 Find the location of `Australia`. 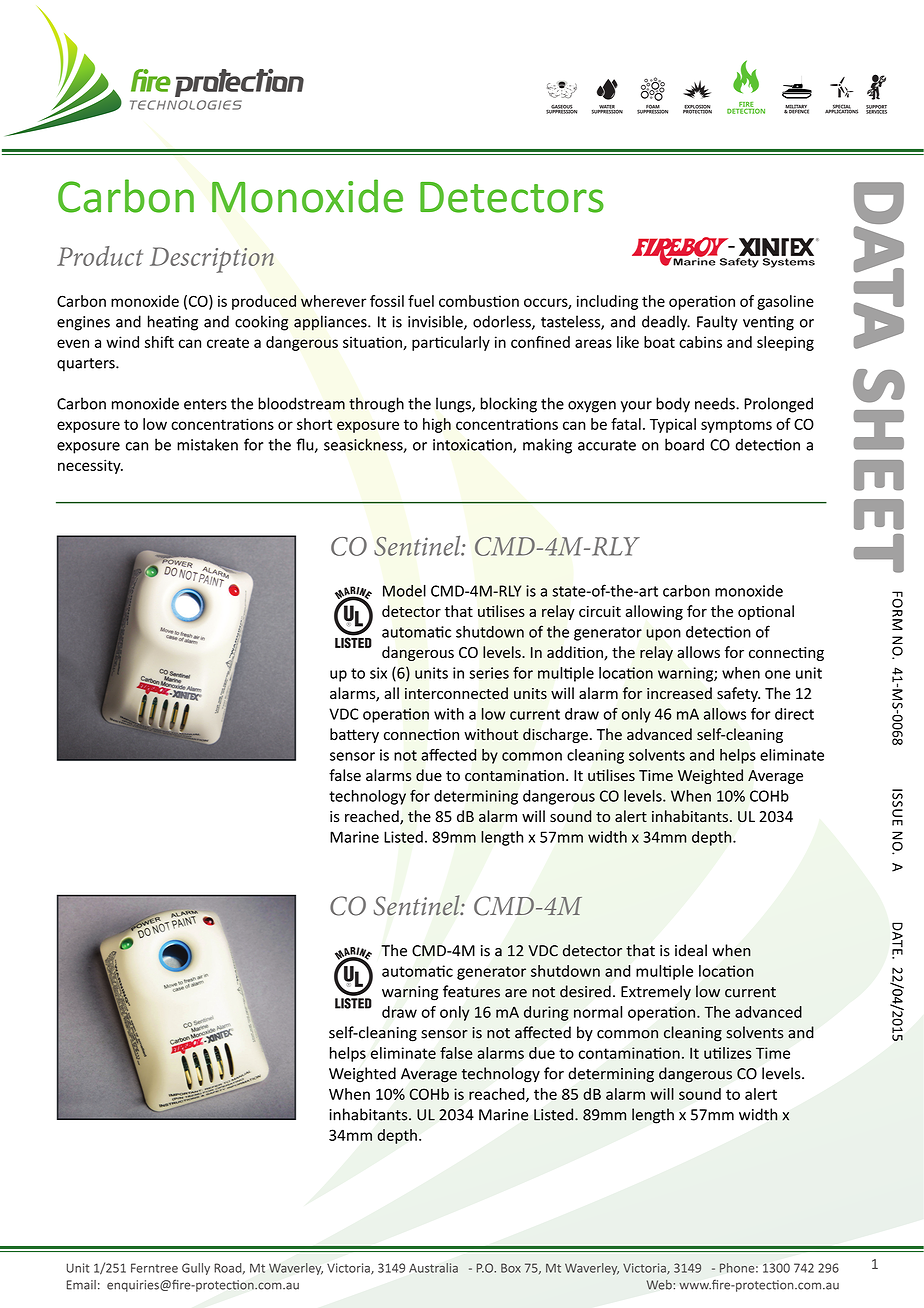

Australia is located at coordinates (433, 1268).
